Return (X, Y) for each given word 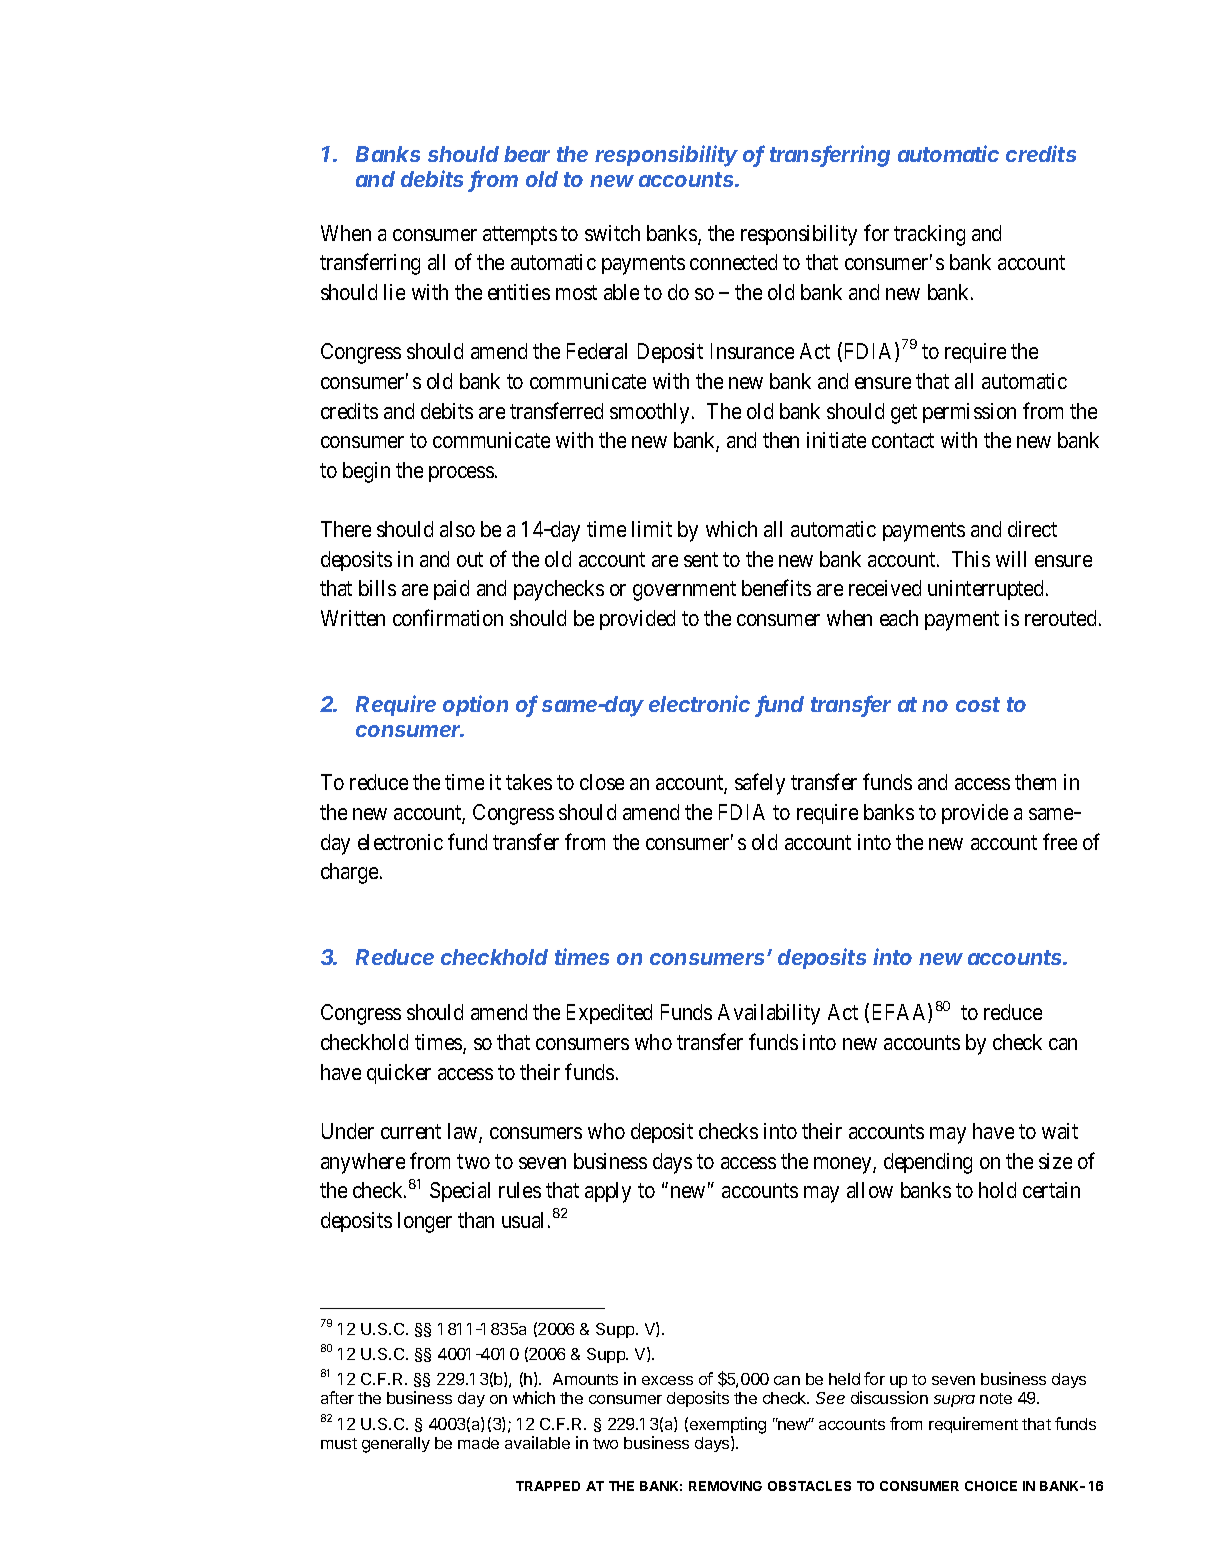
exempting (728, 1425)
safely (760, 784)
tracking (929, 235)
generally (396, 1445)
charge (349, 873)
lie (394, 292)
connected (733, 262)
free (1060, 841)
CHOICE (991, 1486)
